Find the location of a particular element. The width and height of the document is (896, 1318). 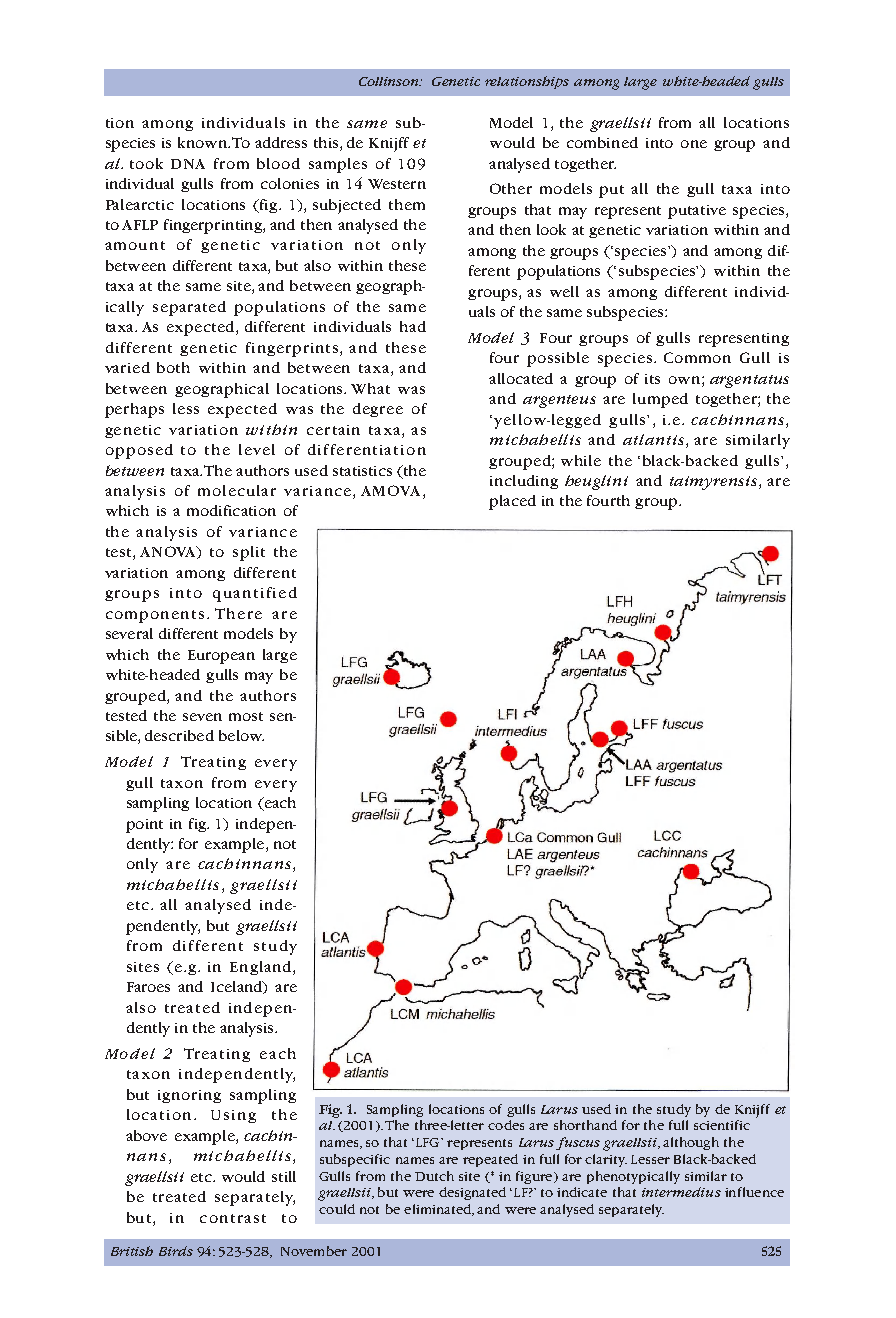

contrast is located at coordinates (233, 1218).
